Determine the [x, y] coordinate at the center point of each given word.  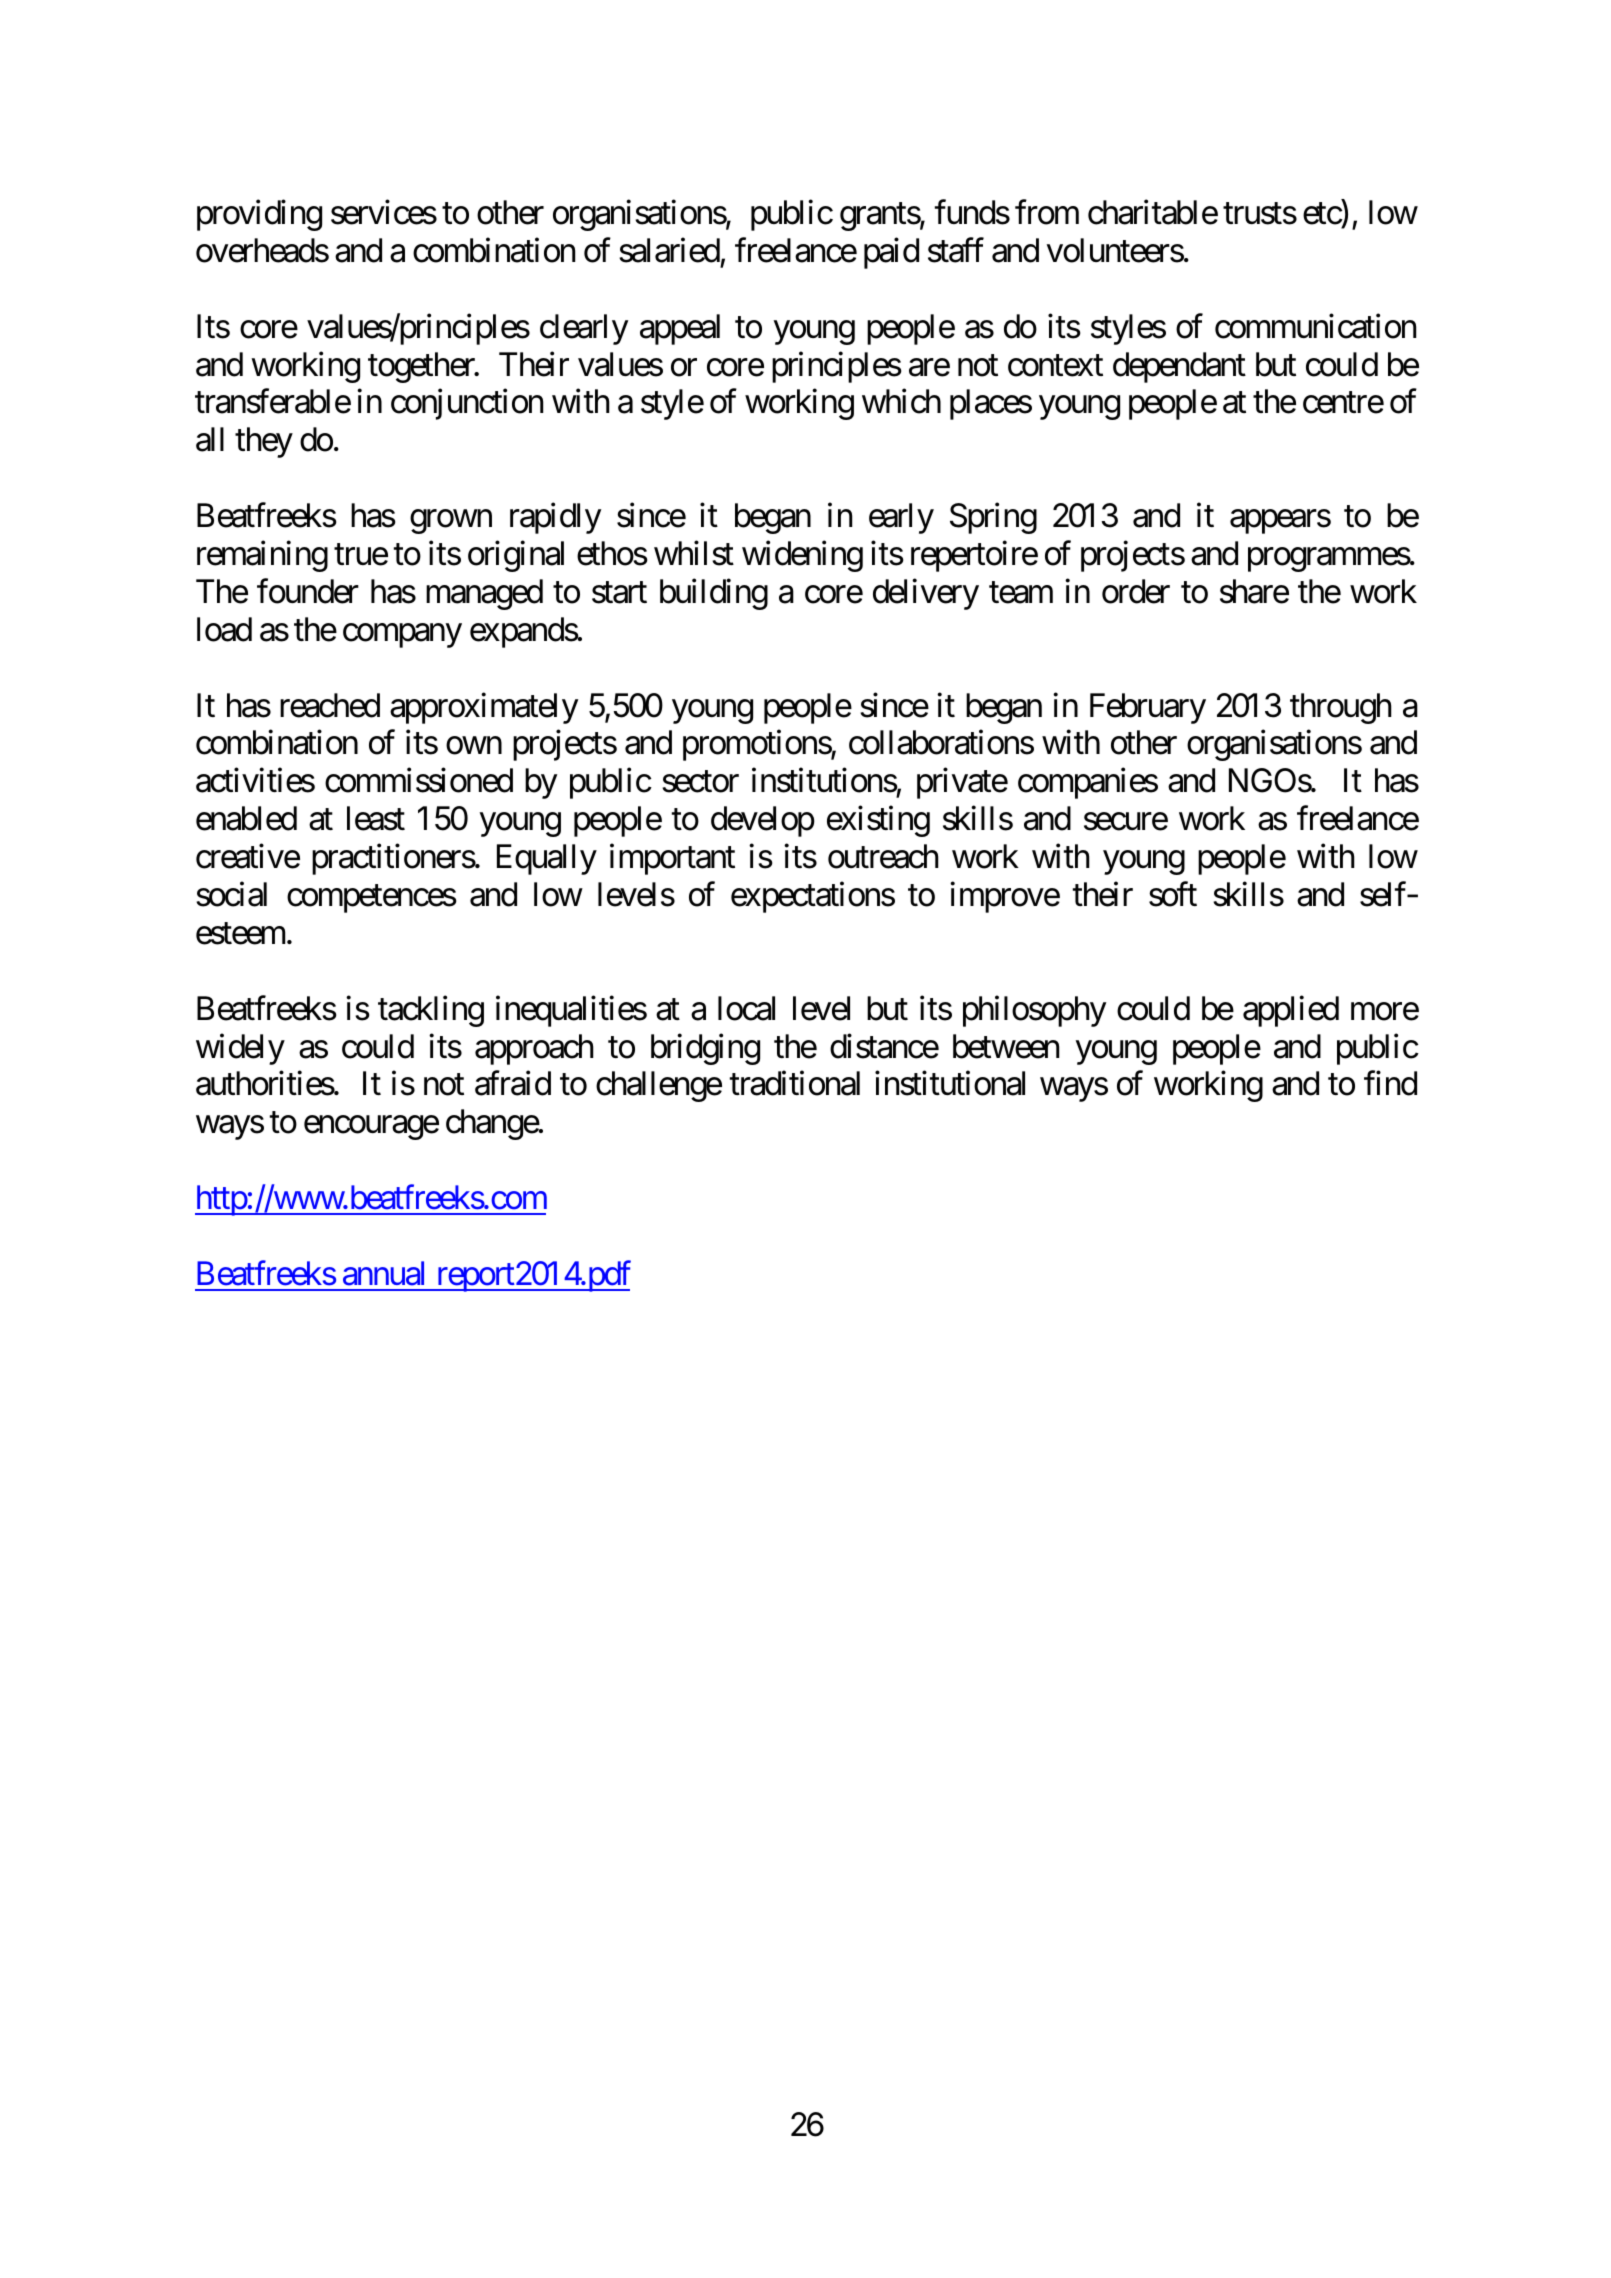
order [1136, 591]
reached [330, 705]
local [746, 1008]
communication [1315, 326]
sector [700, 782]
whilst [694, 553]
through [1341, 708]
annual [383, 1273]
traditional [795, 1083]
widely [240, 1049]
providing [259, 215]
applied [1291, 1011]
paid [891, 253]
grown [451, 522]
